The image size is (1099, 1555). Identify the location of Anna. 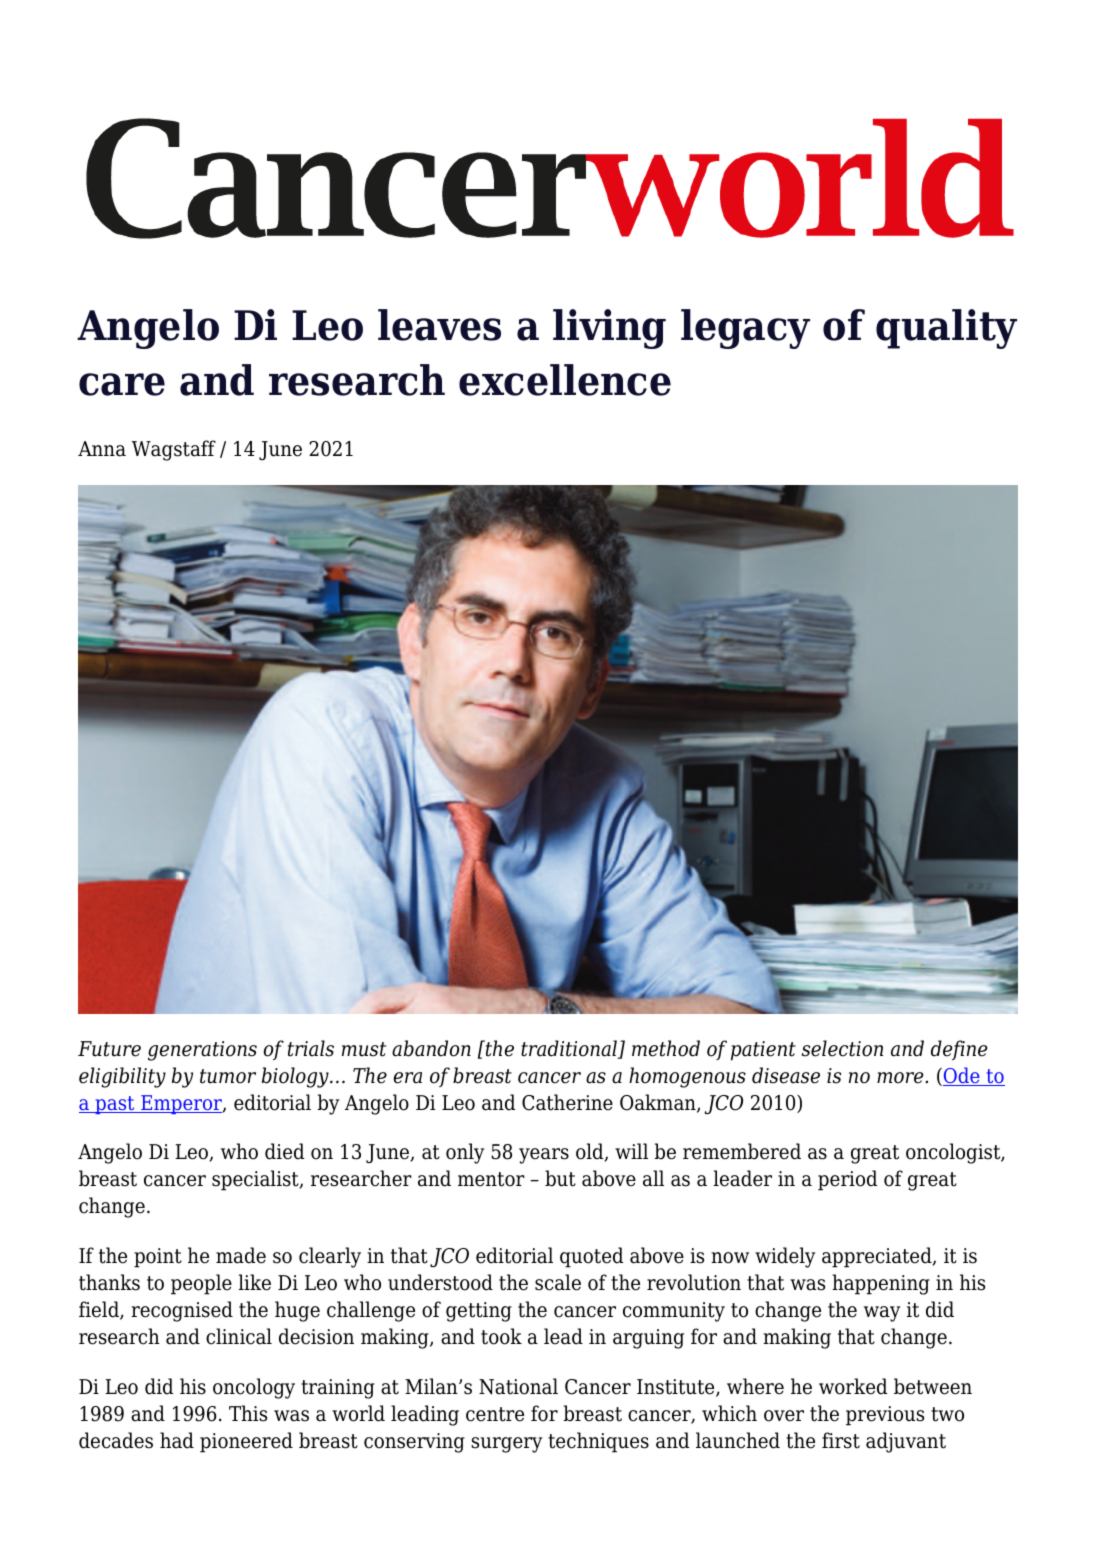
(102, 449).
